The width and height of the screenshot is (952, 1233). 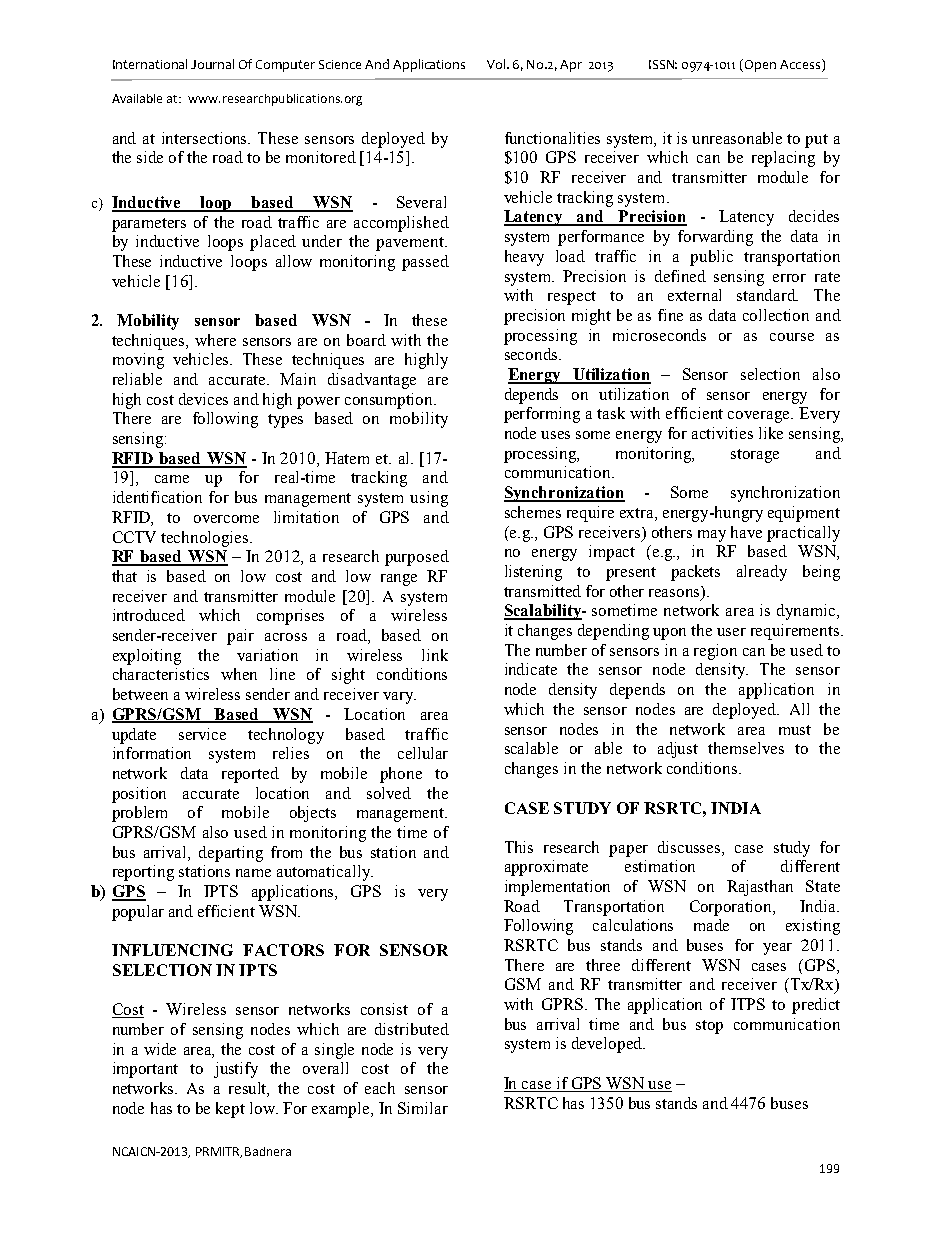 I want to click on region, so click(x=715, y=652).
